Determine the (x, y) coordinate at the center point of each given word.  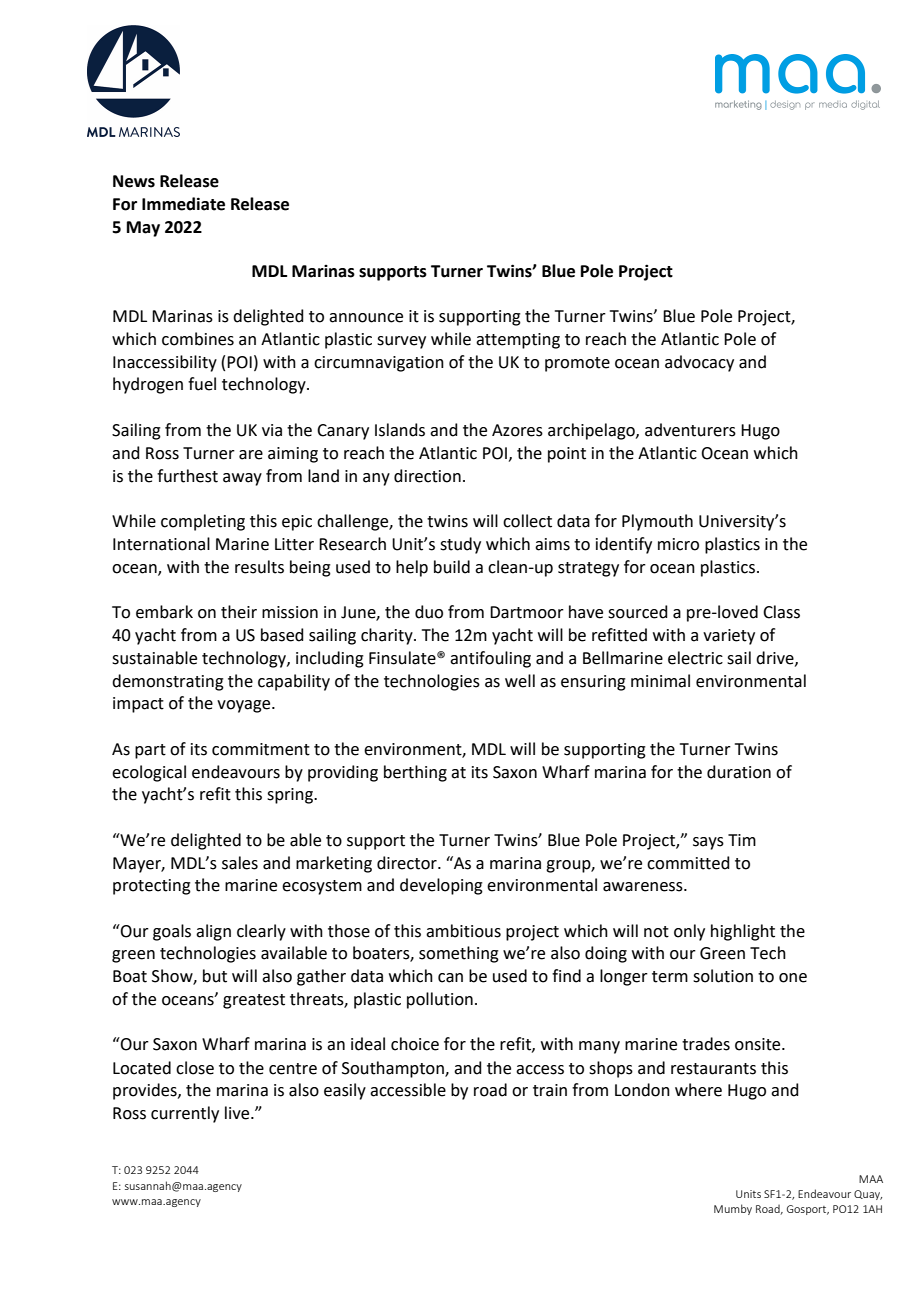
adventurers (690, 430)
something (459, 954)
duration (739, 772)
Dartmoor (527, 612)
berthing (415, 773)
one (793, 978)
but (215, 976)
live (238, 1113)
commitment (261, 749)
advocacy (699, 363)
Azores (517, 430)
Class (781, 612)
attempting (518, 341)
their (239, 612)
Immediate (183, 204)
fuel (202, 384)
